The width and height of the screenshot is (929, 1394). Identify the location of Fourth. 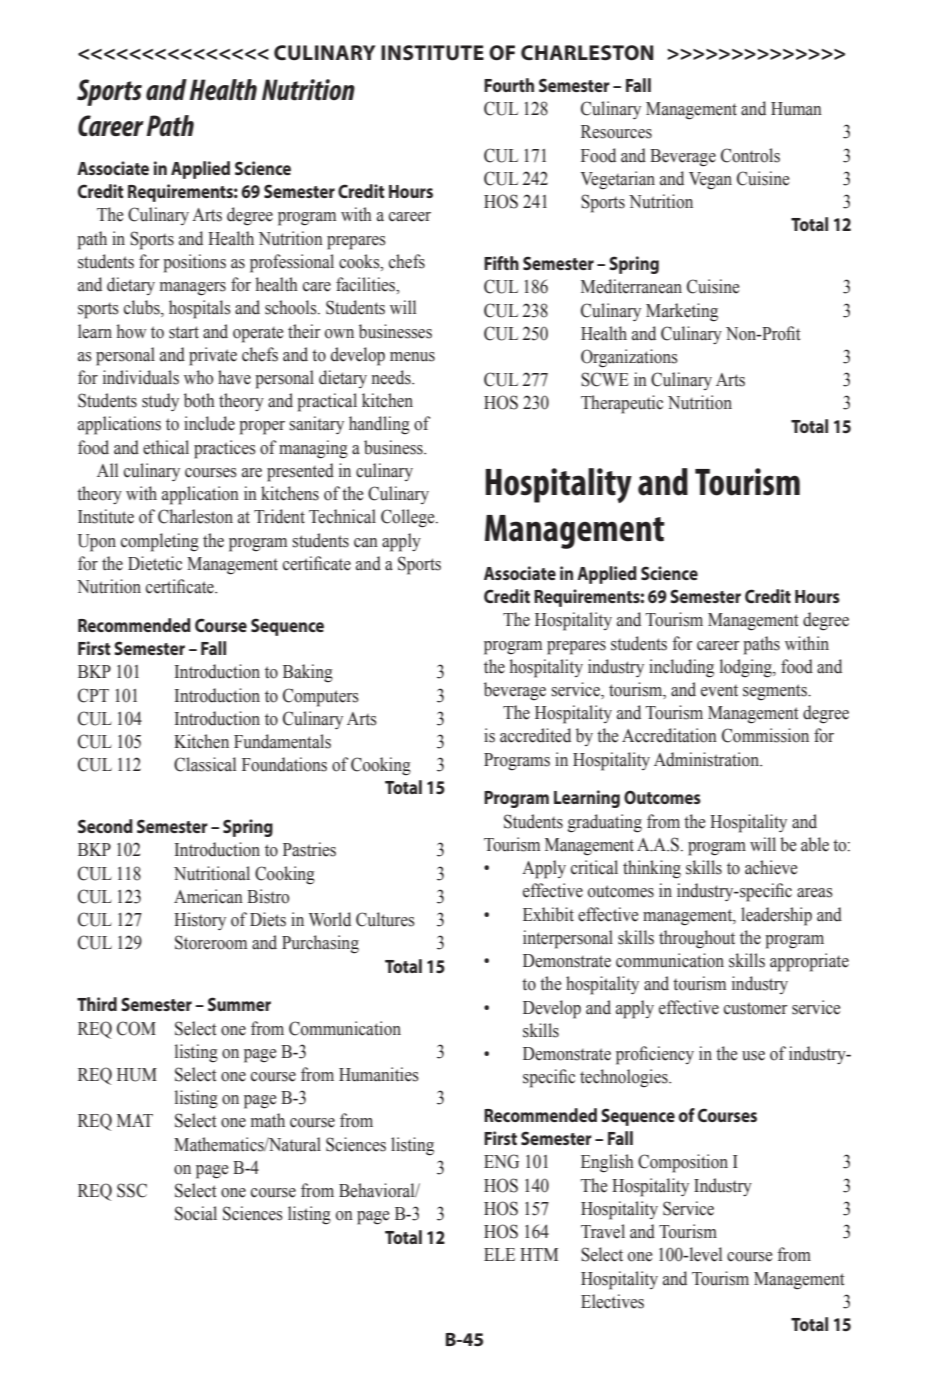
(509, 85).
